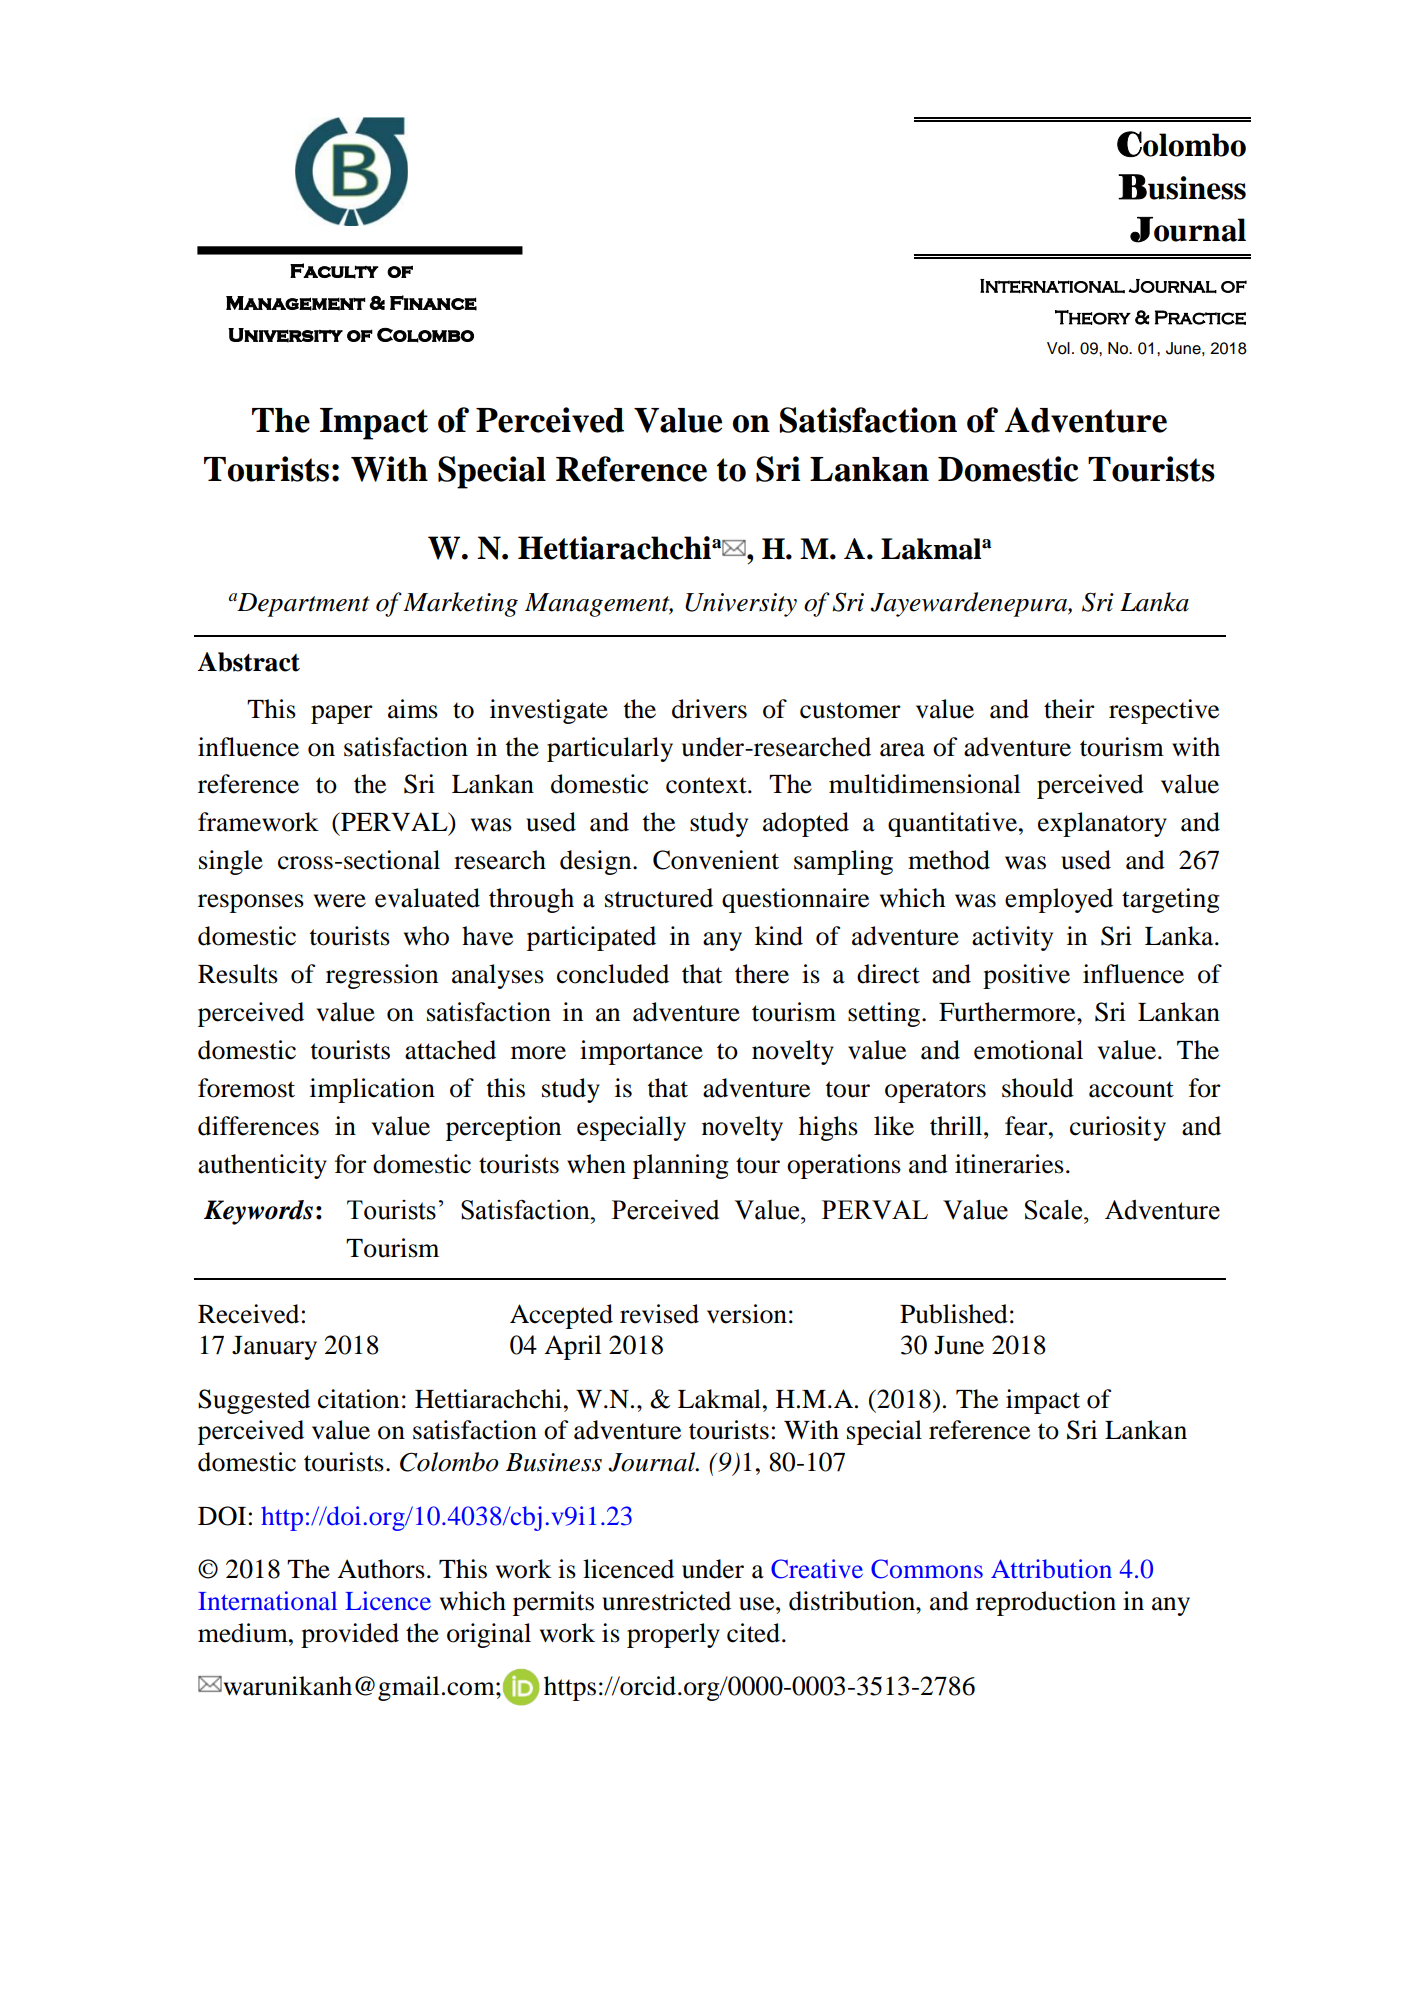 The height and width of the screenshot is (2002, 1419). Describe the element at coordinates (1055, 1210) in the screenshot. I see `Scale` at that location.
